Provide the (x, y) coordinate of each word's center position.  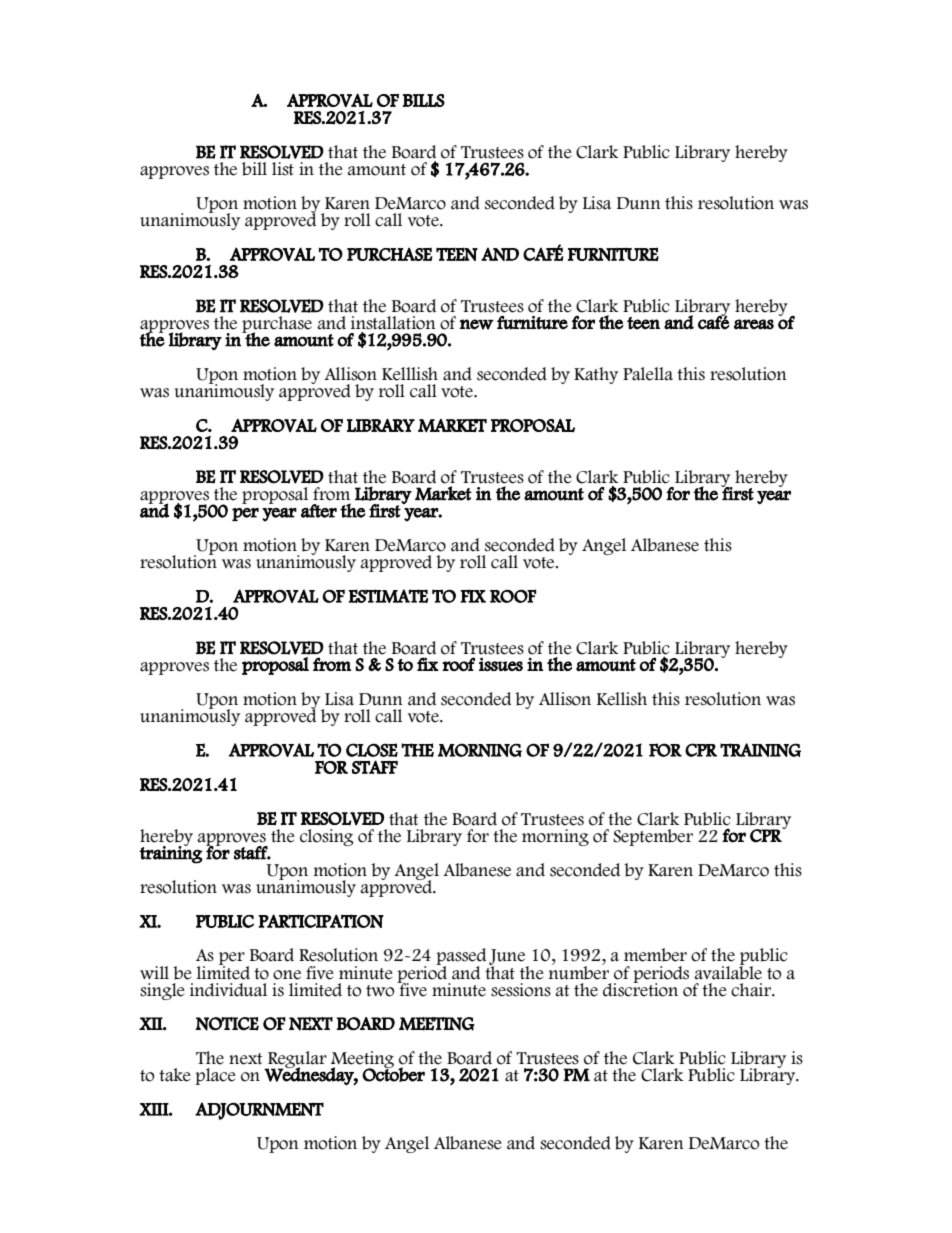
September (653, 837)
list (283, 169)
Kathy (596, 375)
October (393, 1074)
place (215, 1076)
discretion (640, 988)
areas (754, 324)
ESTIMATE (388, 596)
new (477, 324)
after (319, 511)
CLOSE (372, 750)
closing (327, 837)
